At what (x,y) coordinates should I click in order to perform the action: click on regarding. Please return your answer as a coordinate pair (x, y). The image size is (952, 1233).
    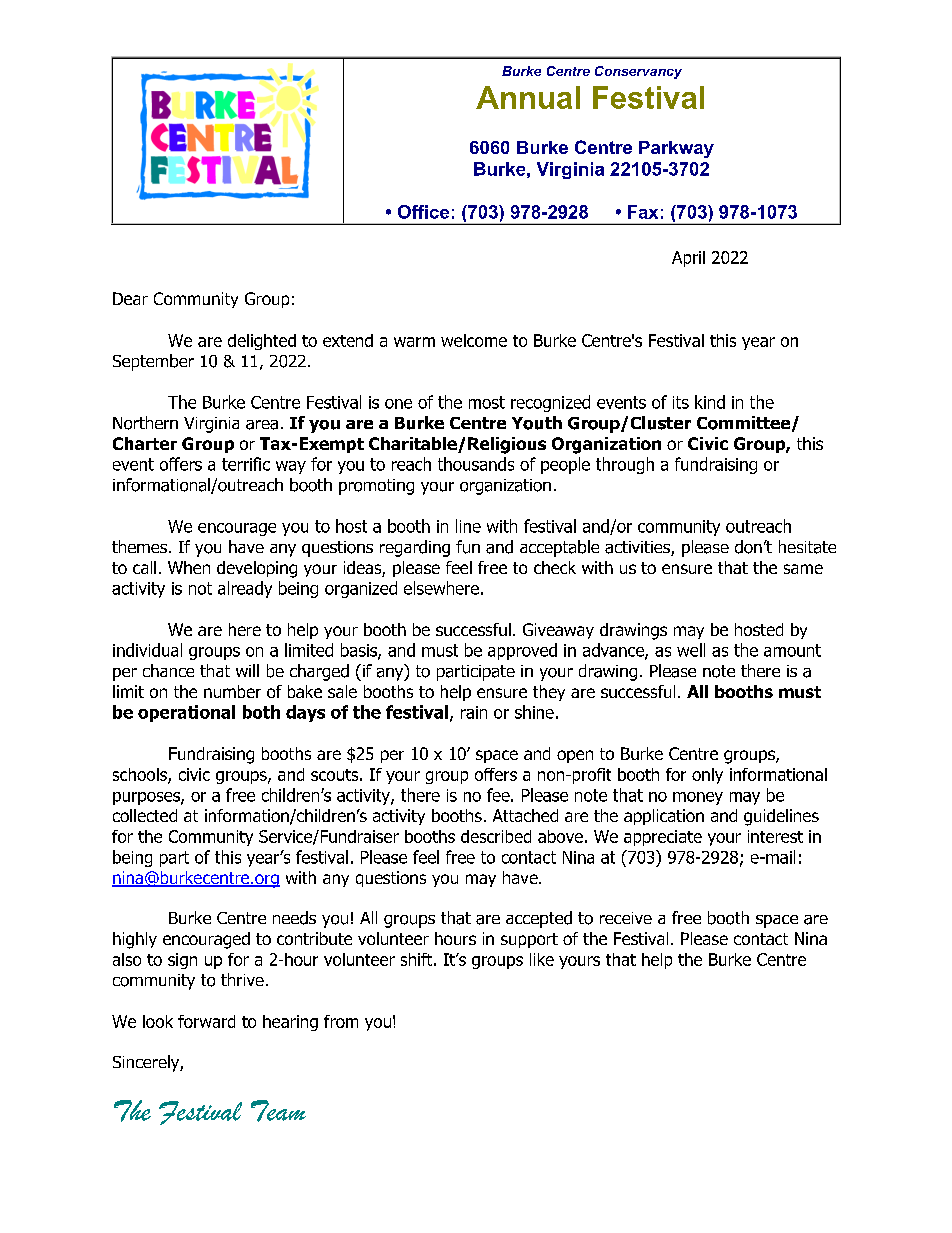
    Looking at the image, I should click on (415, 548).
